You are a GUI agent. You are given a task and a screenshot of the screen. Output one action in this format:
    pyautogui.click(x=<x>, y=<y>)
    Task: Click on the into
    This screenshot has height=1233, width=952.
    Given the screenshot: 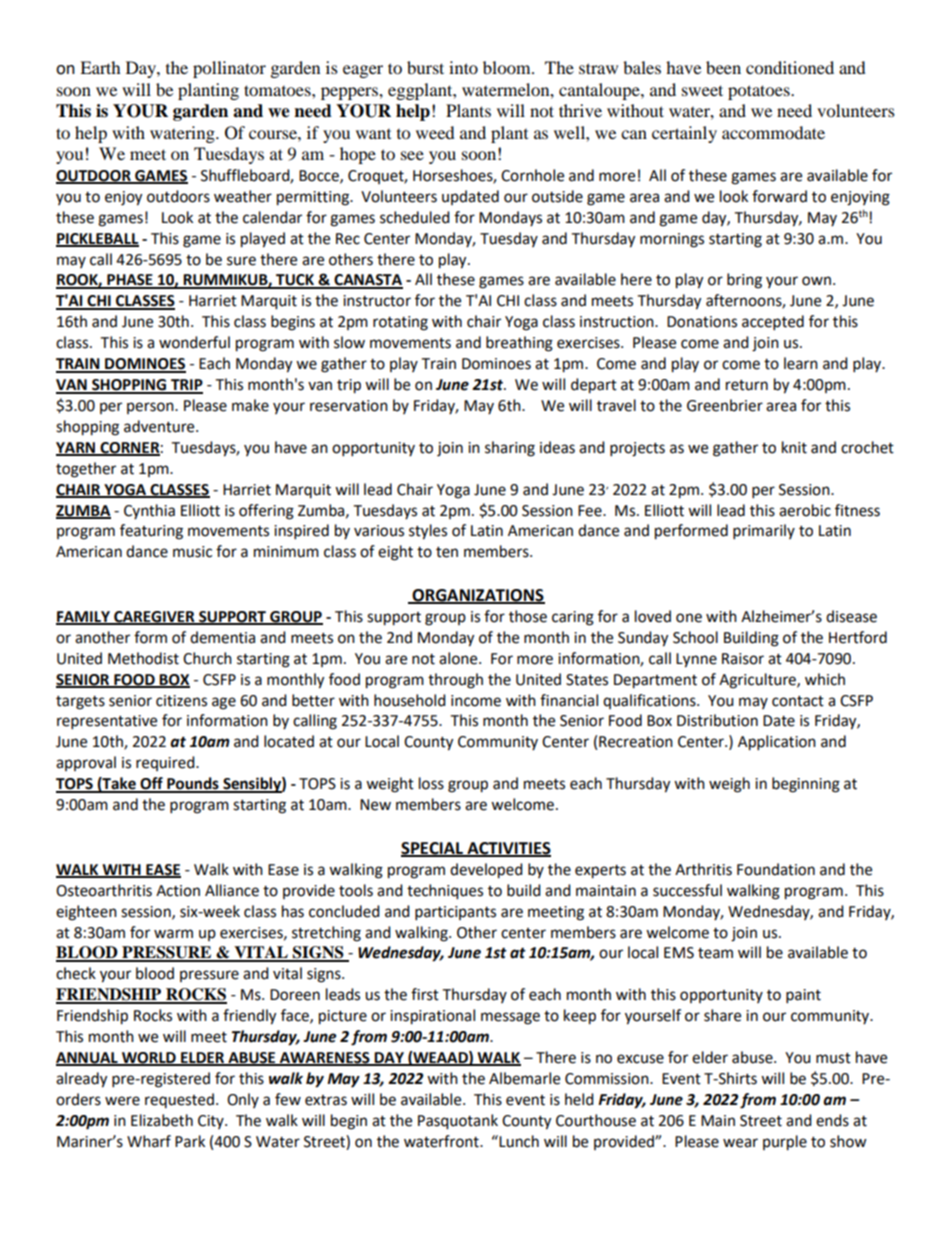 What is the action you would take?
    pyautogui.click(x=463, y=67)
